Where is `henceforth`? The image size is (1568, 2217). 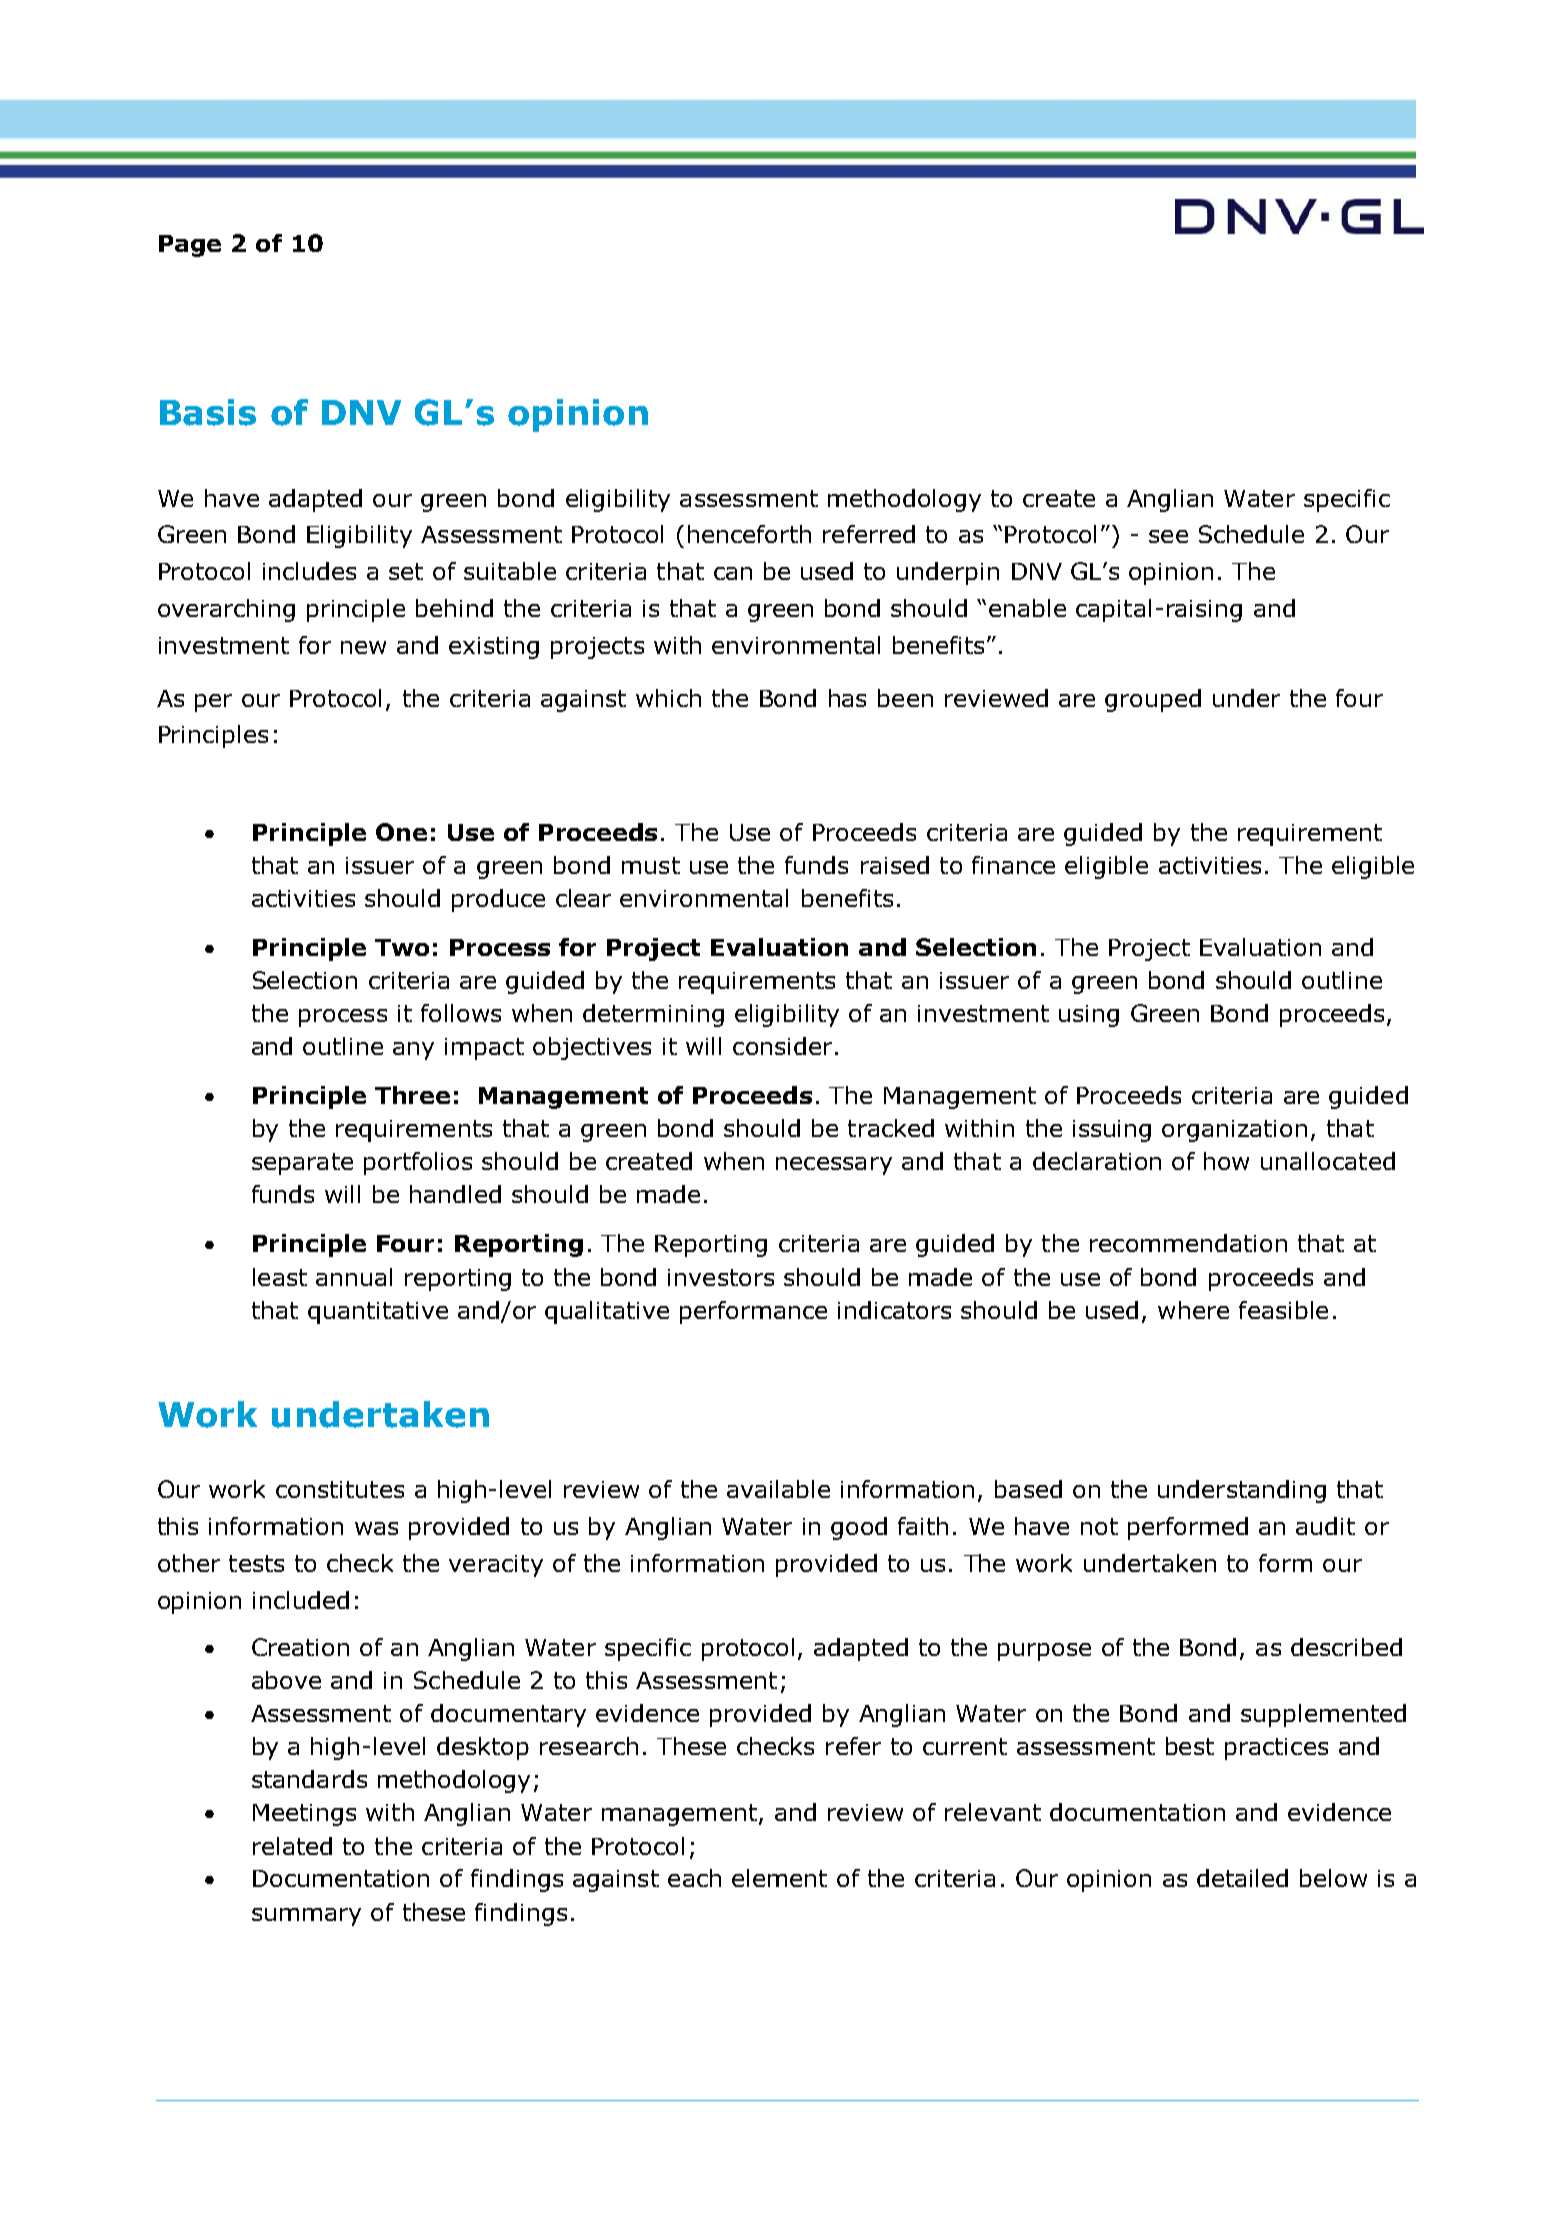
henceforth is located at coordinates (749, 534).
